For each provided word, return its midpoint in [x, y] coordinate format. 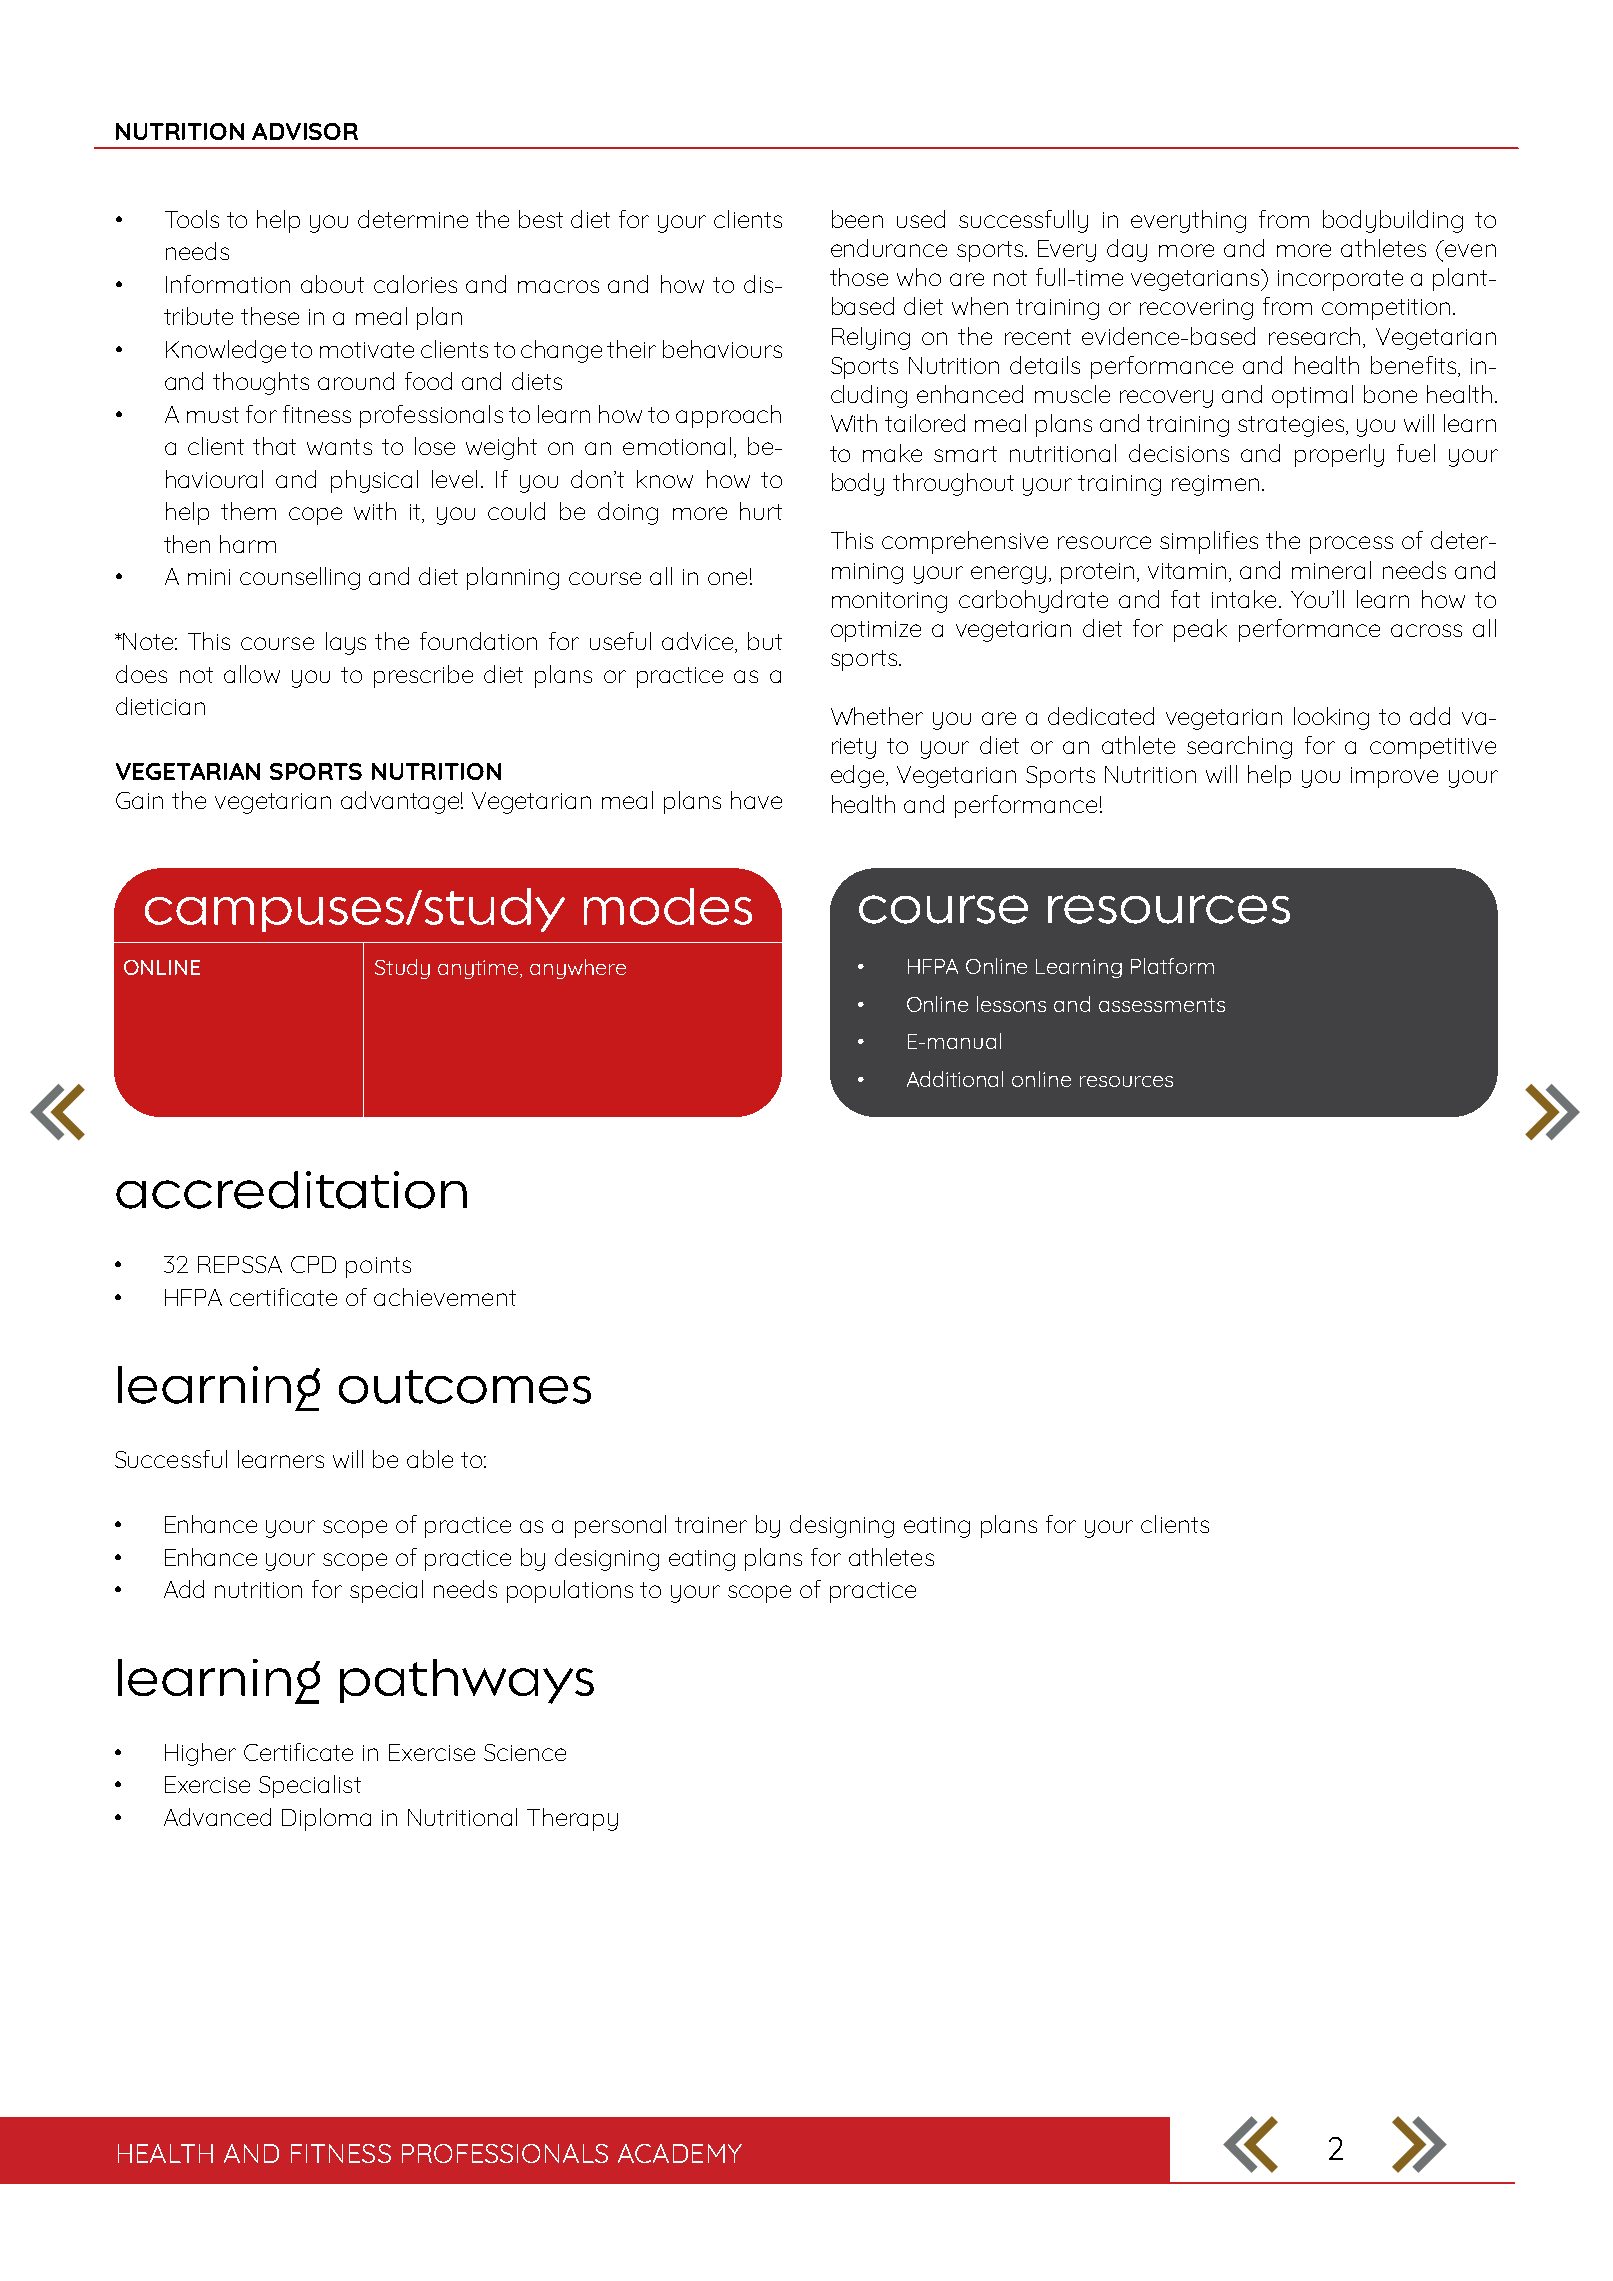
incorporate [1340, 280]
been [857, 219]
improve [1394, 777]
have [756, 800]
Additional [955, 1079]
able [430, 1459]
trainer [711, 1525]
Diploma [326, 1819]
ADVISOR [305, 131]
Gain [139, 800]
